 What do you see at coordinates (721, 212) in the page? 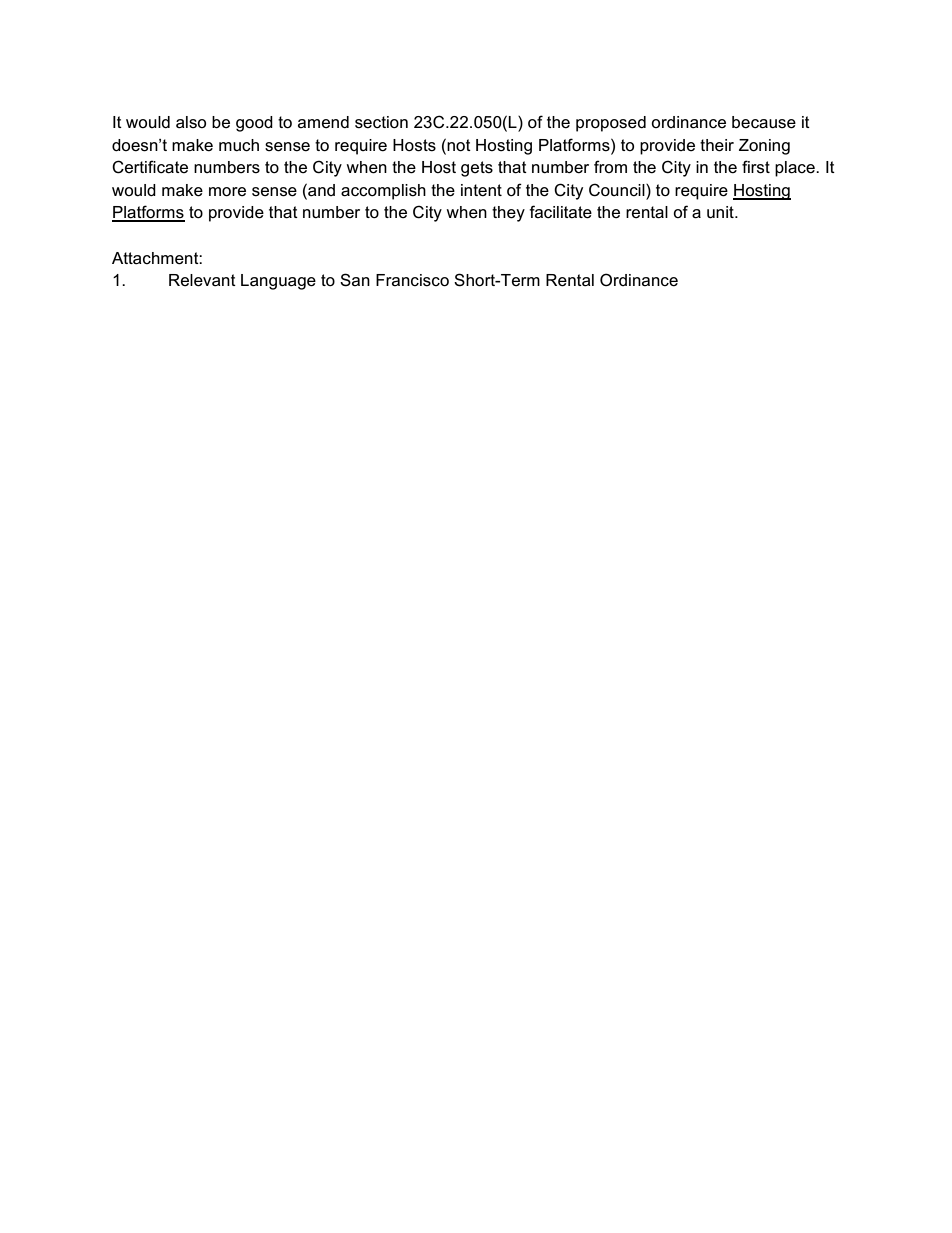
I see `unit` at bounding box center [721, 212].
